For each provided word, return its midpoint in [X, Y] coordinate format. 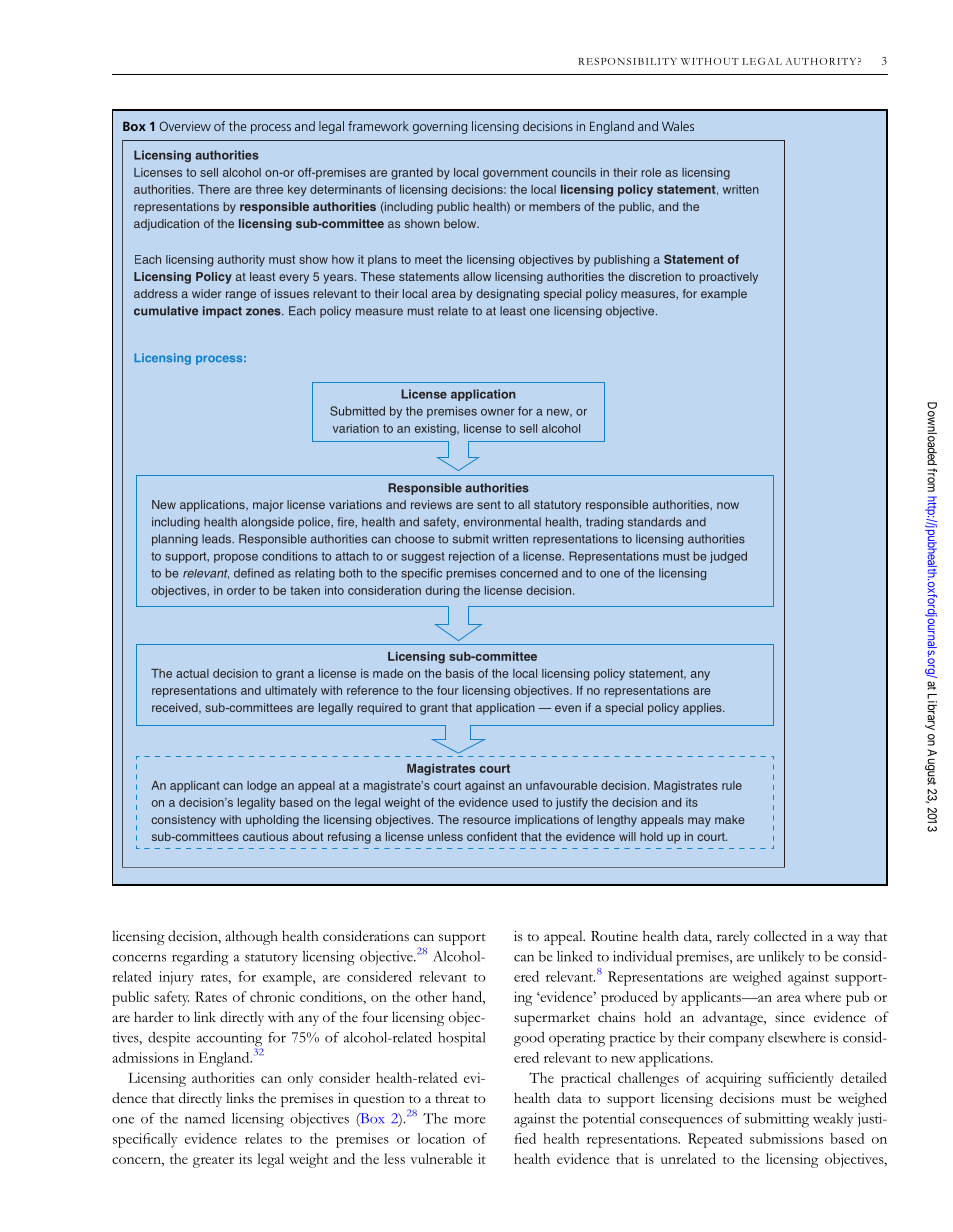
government [515, 174]
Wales [678, 126]
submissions [786, 1138]
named [205, 1118]
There [214, 189]
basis [460, 673]
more [470, 1120]
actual [192, 673]
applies [703, 709]
